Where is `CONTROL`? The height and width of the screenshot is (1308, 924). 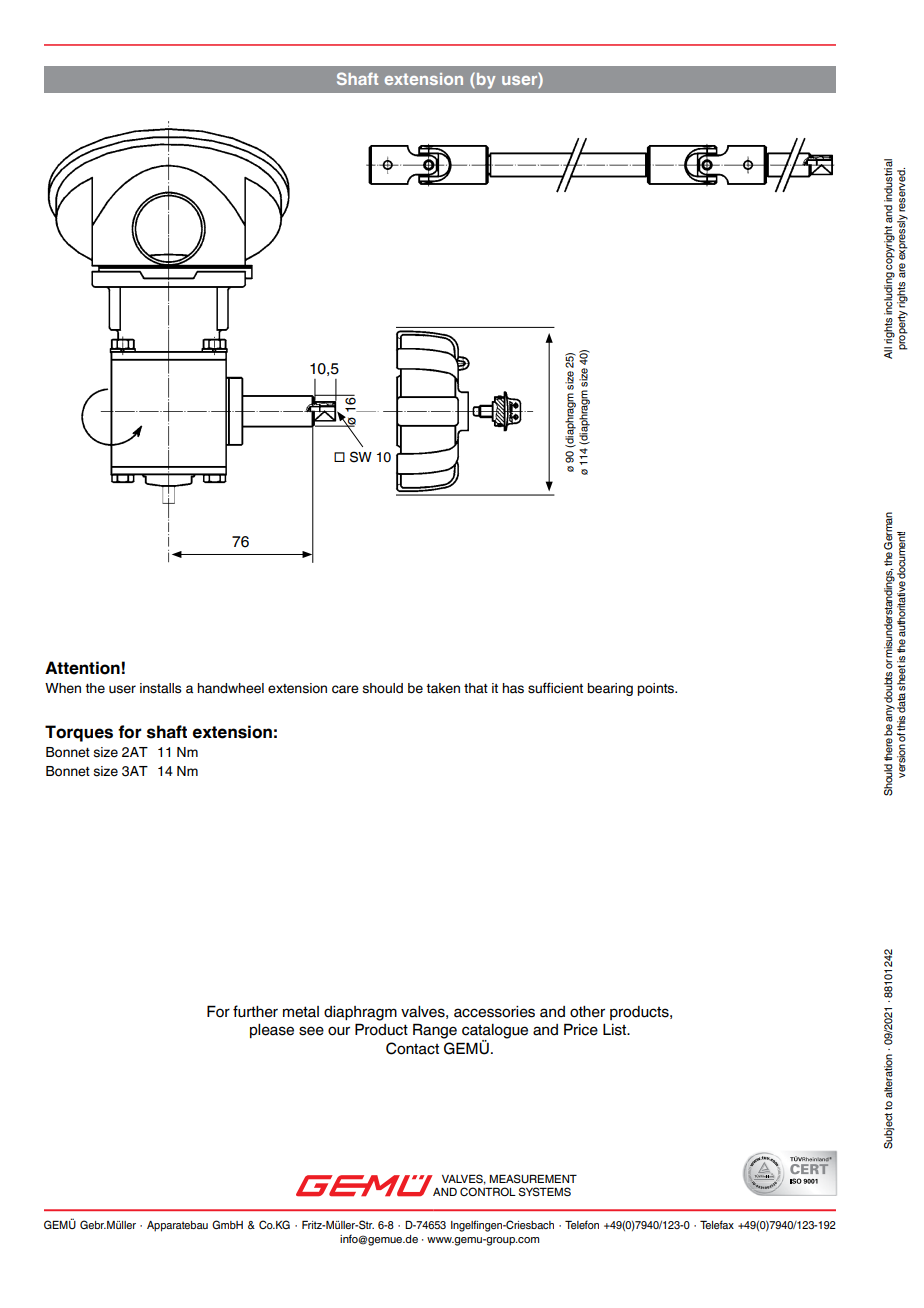
CONTROL is located at coordinates (488, 1191).
